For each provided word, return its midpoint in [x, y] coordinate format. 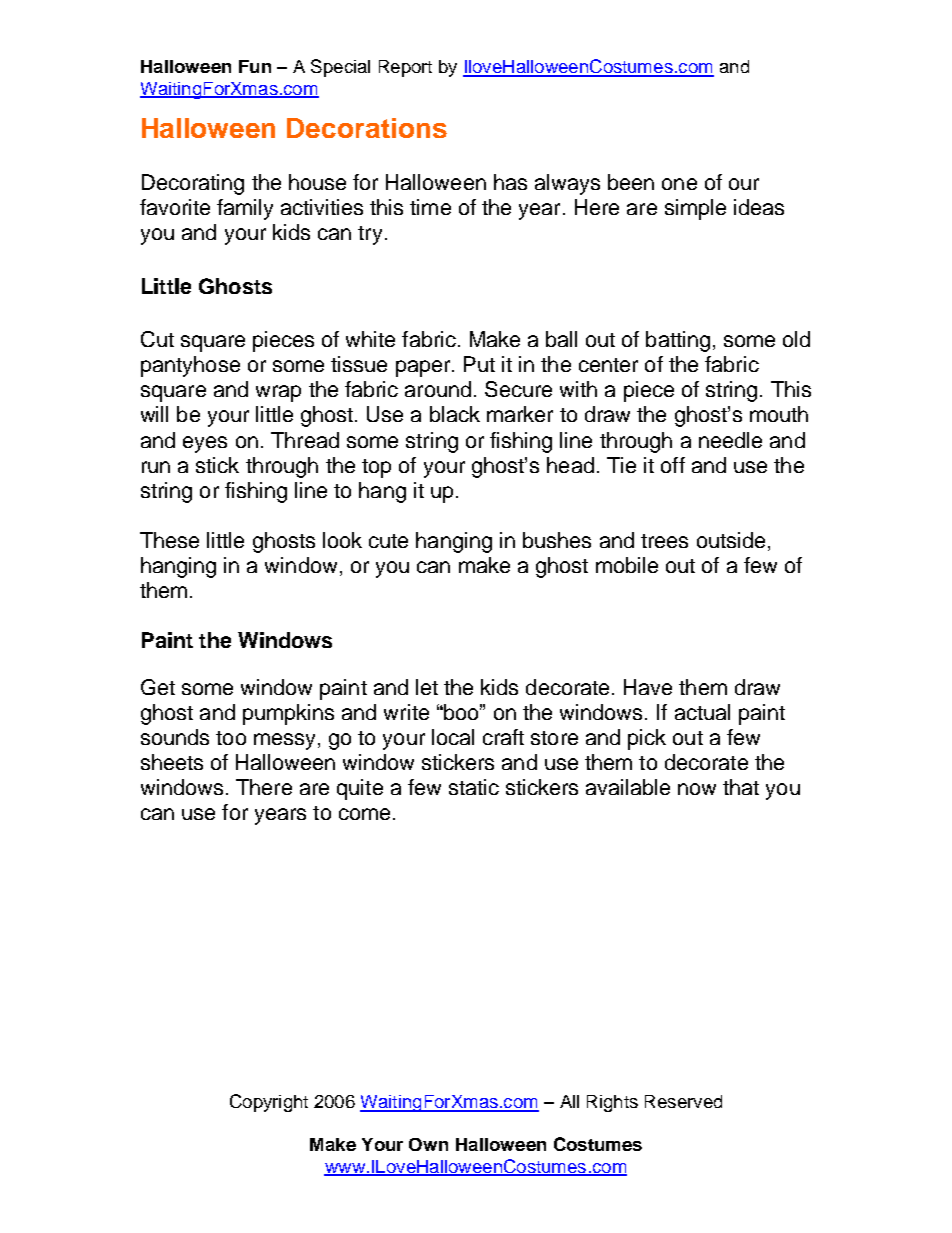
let [427, 687]
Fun [255, 66]
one [679, 184]
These [169, 540]
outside [731, 540]
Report [405, 68]
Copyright [269, 1103]
